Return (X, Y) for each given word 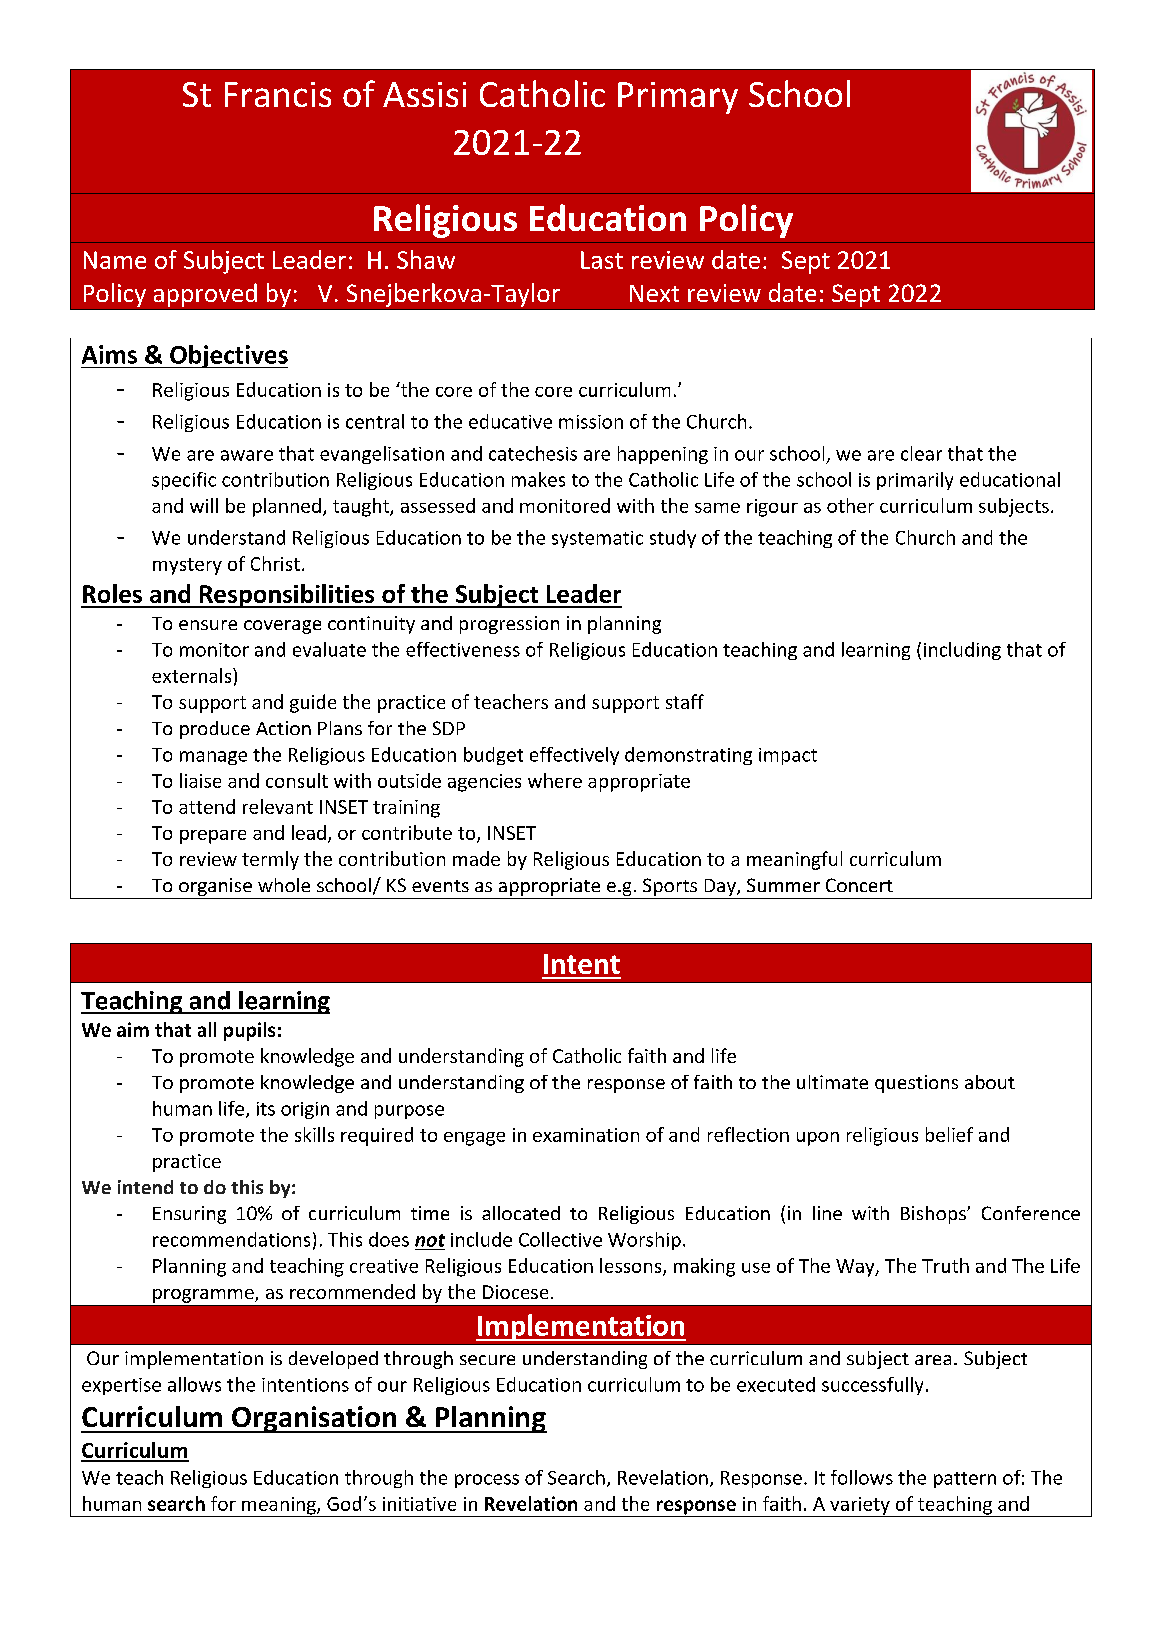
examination (586, 1135)
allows (194, 1384)
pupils (249, 1031)
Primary (678, 98)
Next (654, 293)
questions (916, 1084)
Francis (278, 94)
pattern (965, 1480)
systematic (597, 539)
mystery (187, 566)
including (962, 651)
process (487, 1481)
